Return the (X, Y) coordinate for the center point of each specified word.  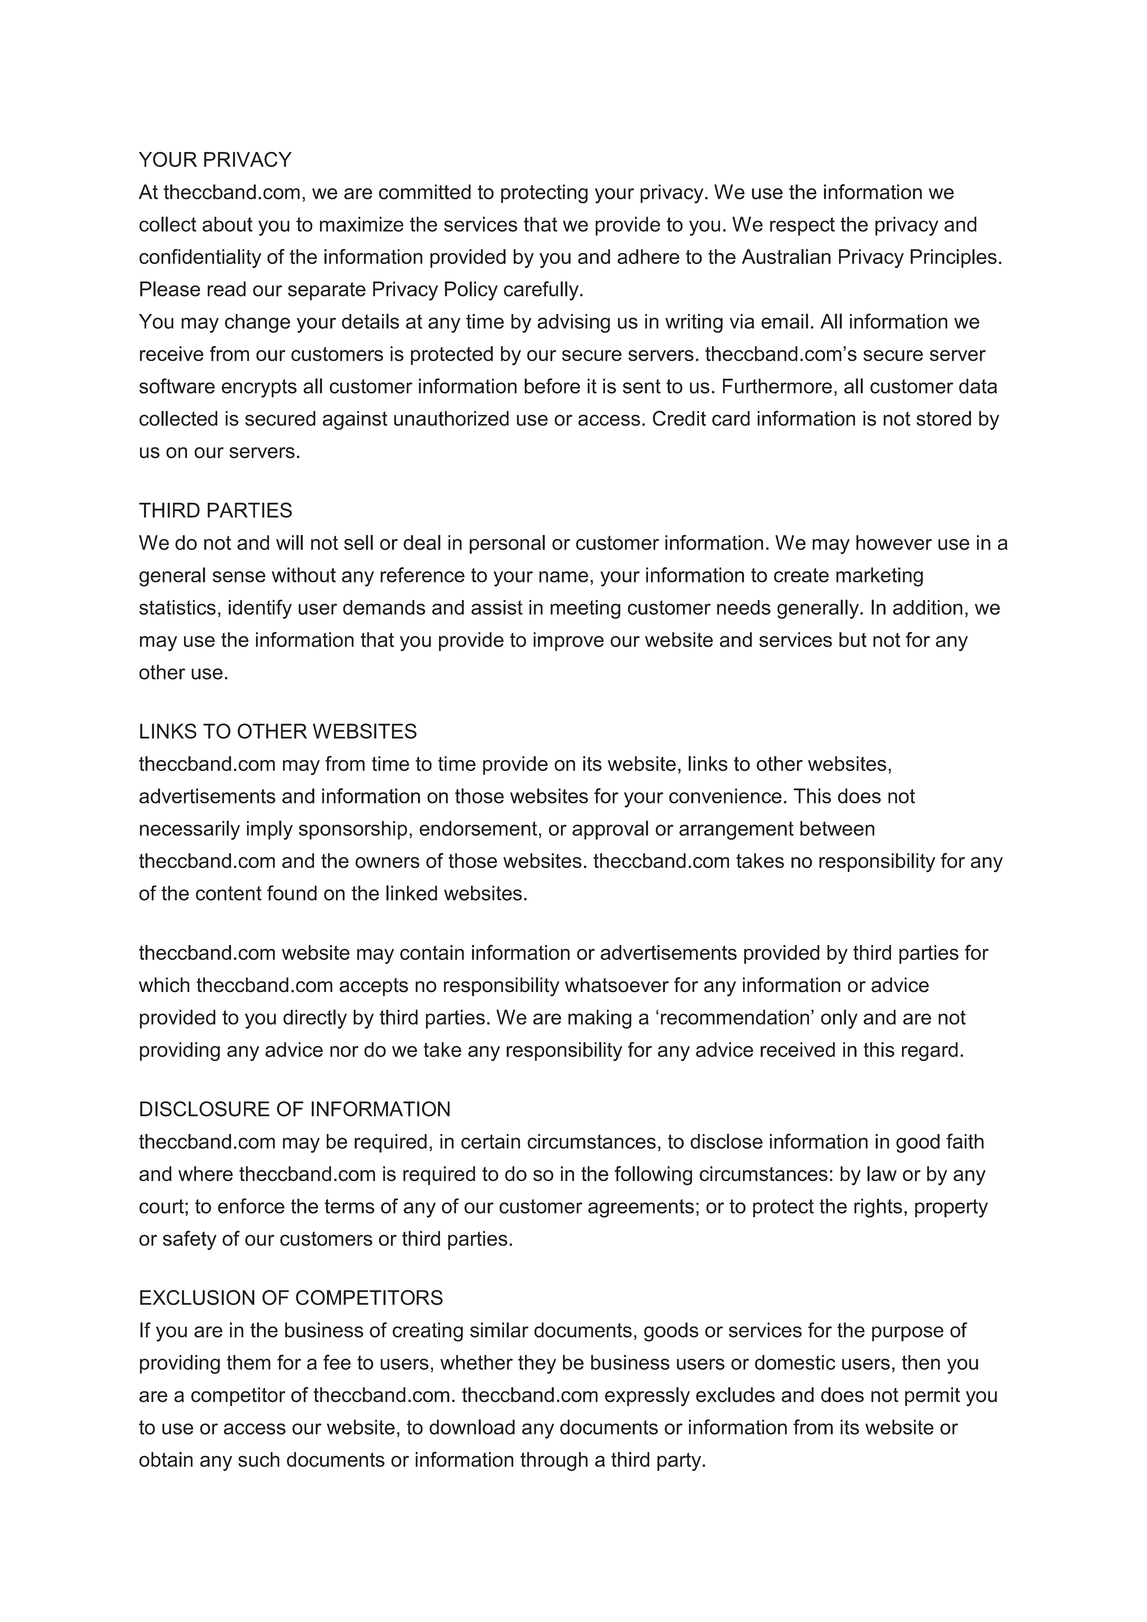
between (837, 828)
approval (610, 830)
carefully (542, 291)
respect (802, 226)
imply (270, 830)
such (259, 1459)
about (227, 224)
